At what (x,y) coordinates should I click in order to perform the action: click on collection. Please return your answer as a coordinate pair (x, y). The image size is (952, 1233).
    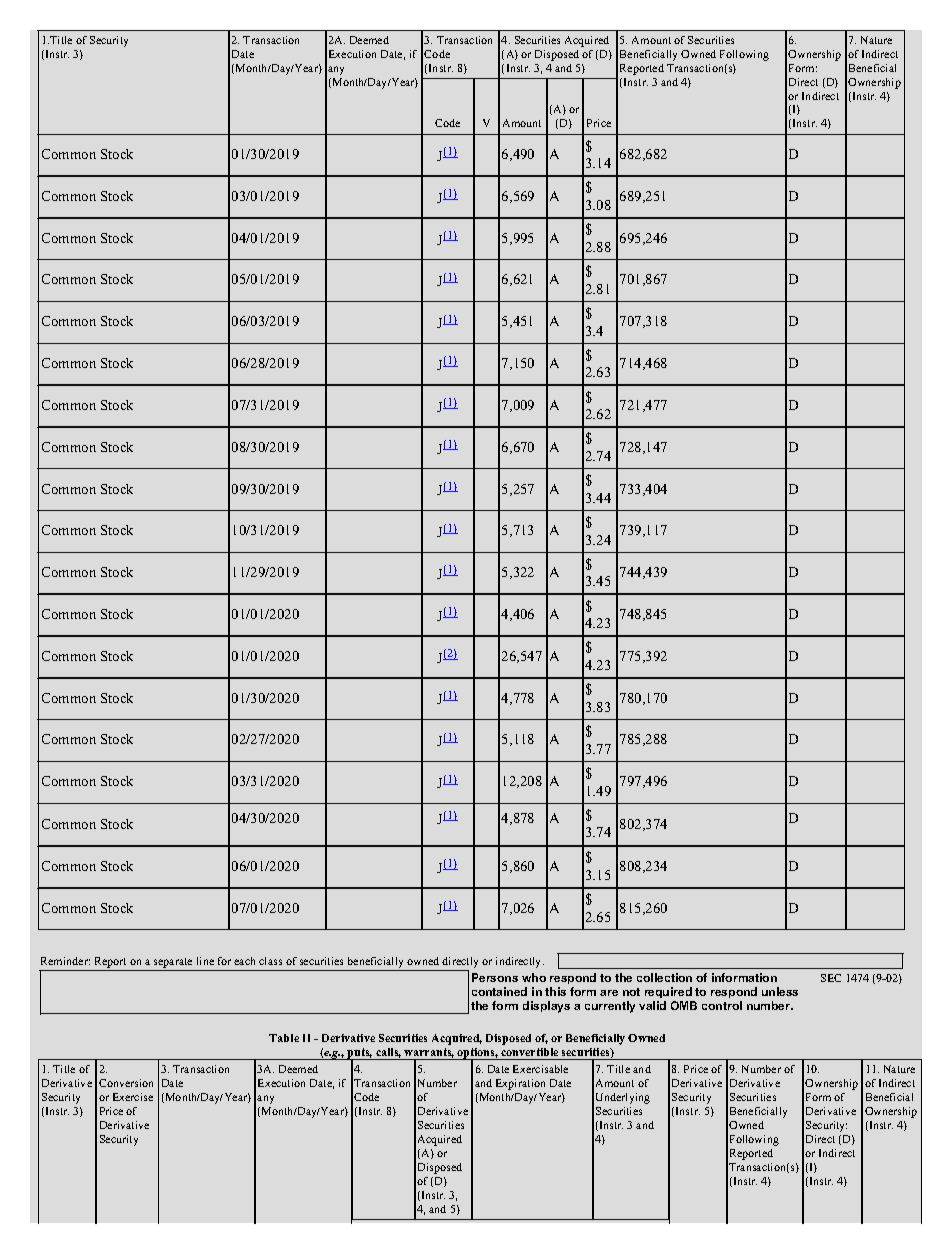
    Looking at the image, I should click on (664, 977).
